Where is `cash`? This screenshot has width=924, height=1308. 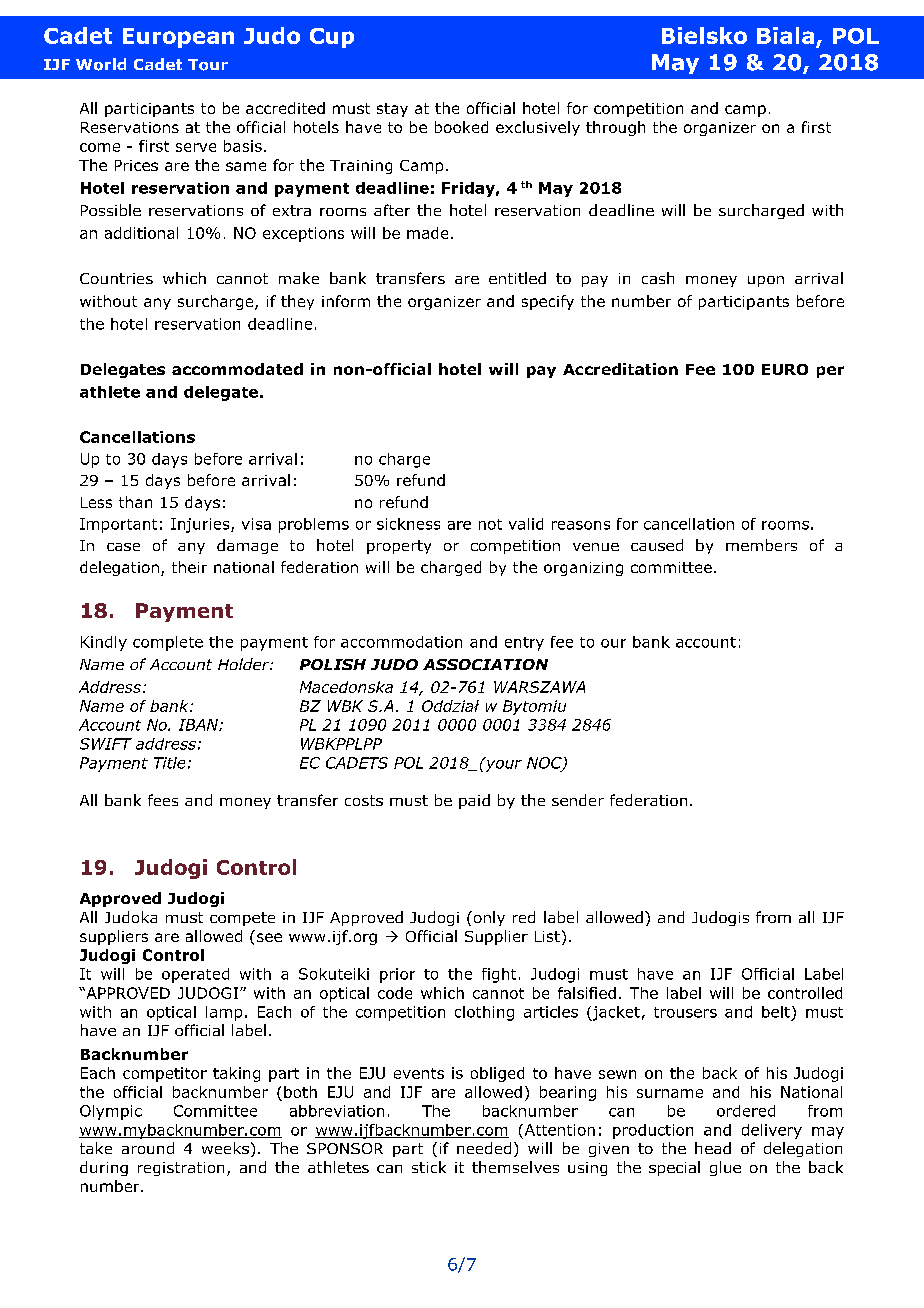 cash is located at coordinates (658, 278).
